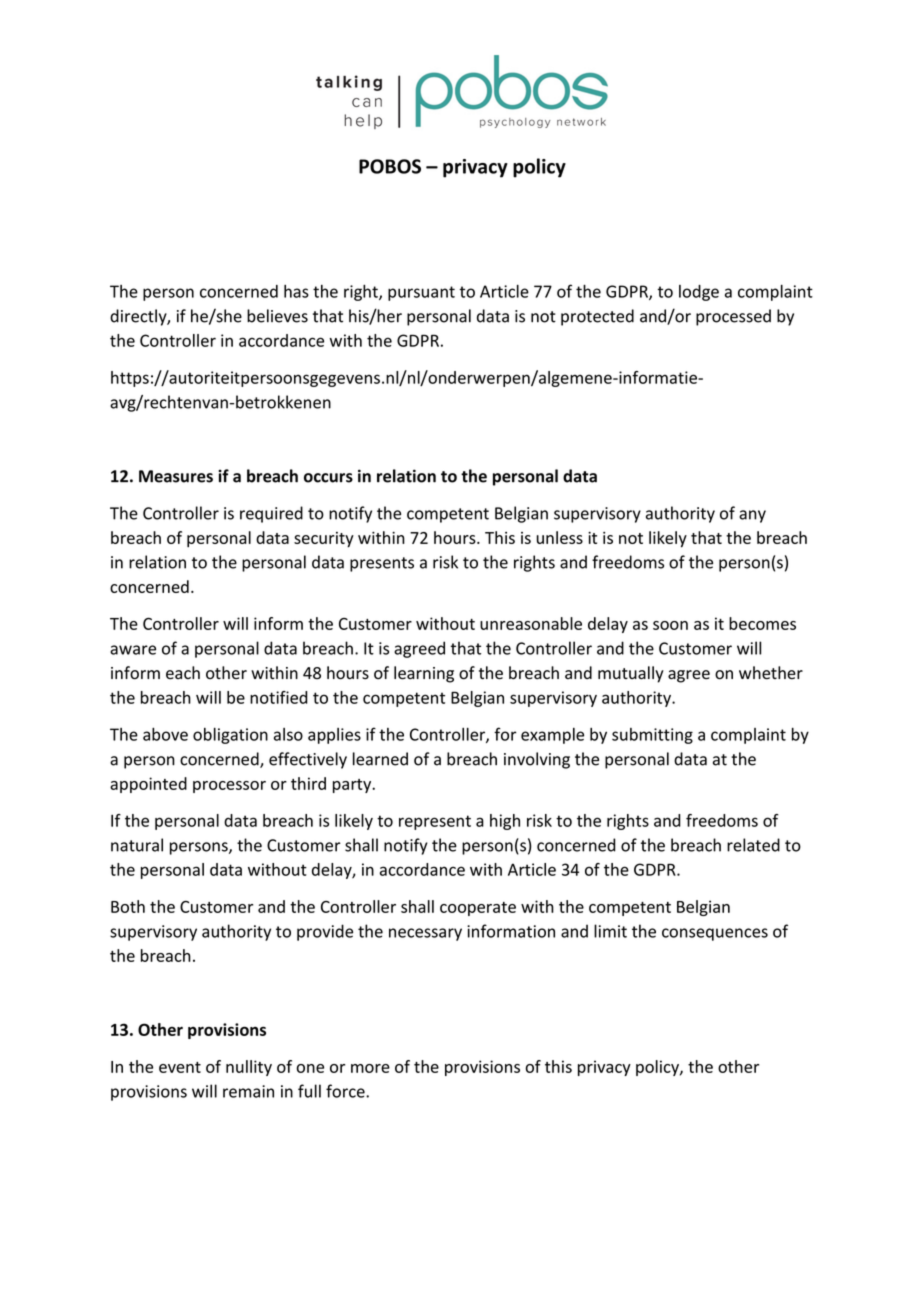 The width and height of the page is (924, 1308). Describe the element at coordinates (271, 514) in the page. I see `required` at that location.
